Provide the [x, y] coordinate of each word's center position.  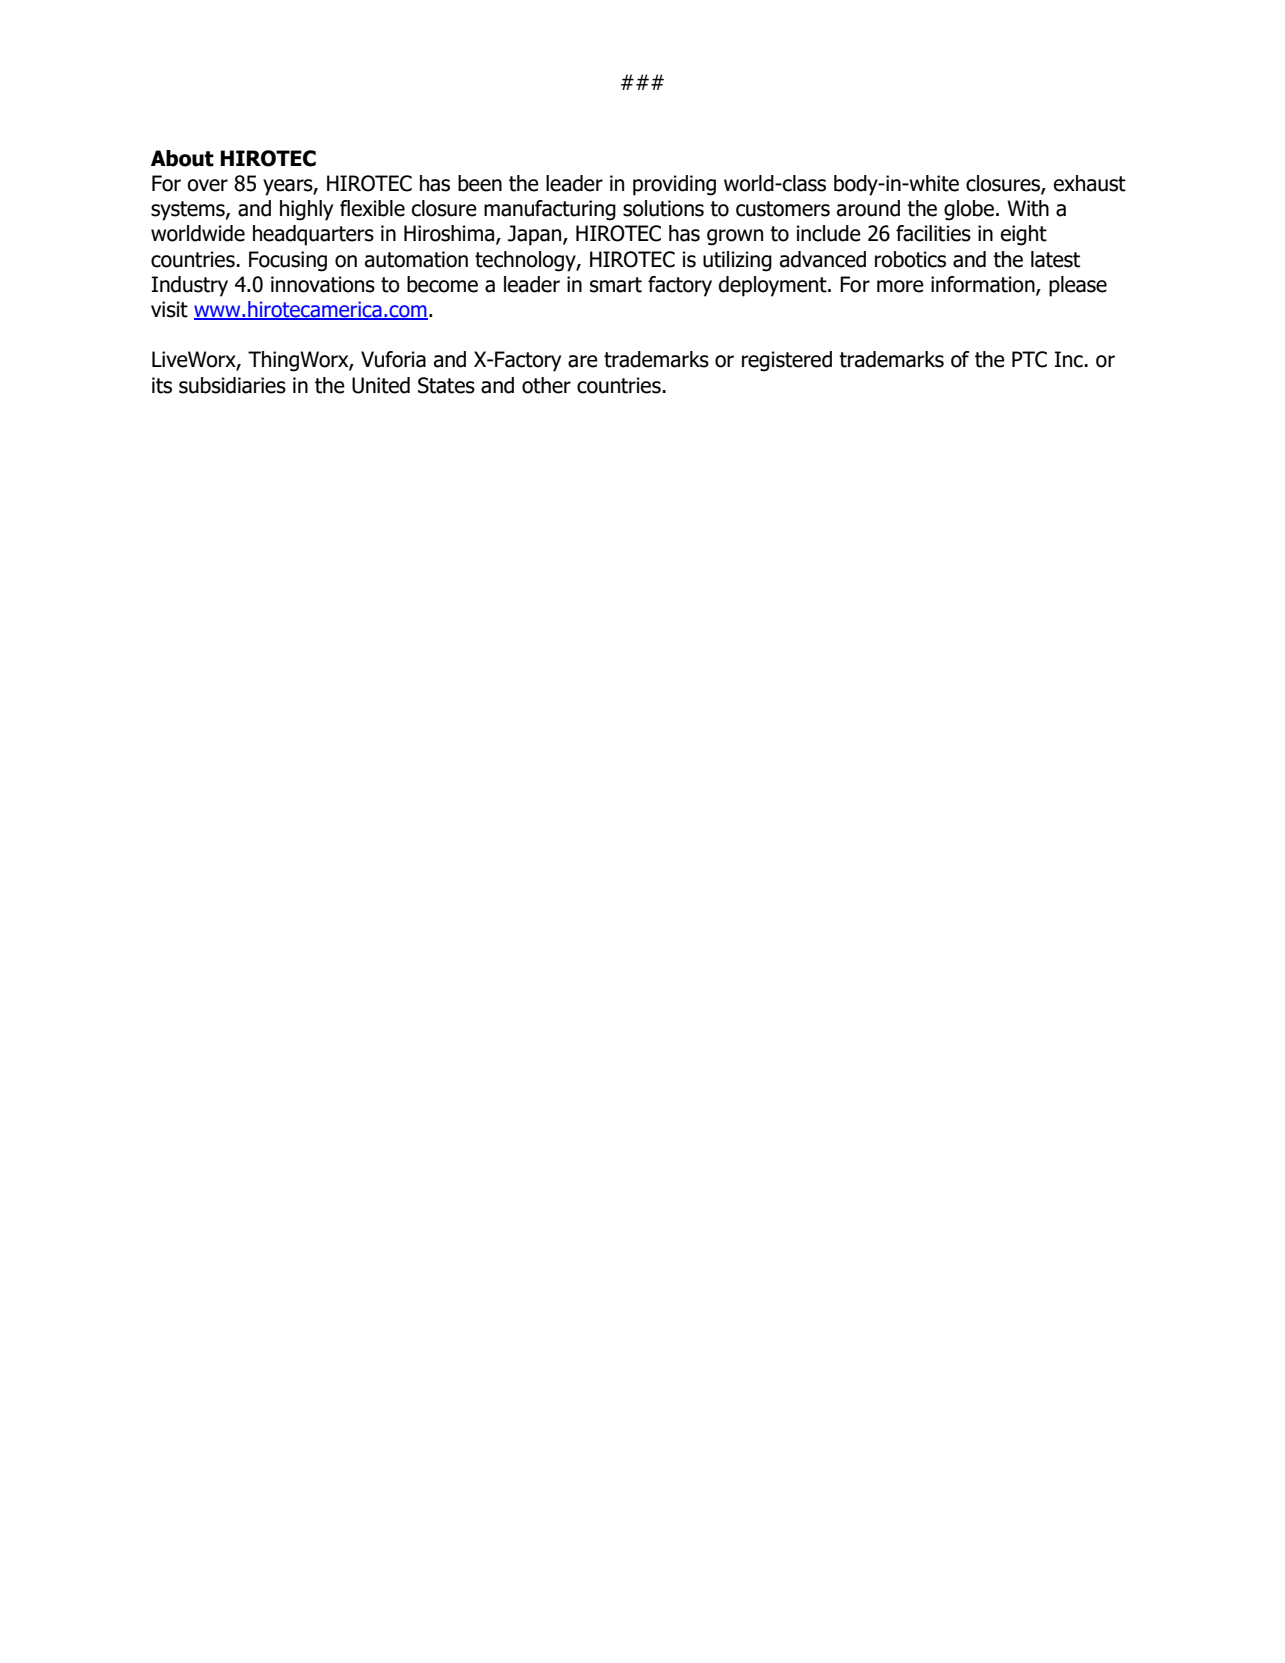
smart [616, 285]
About [182, 158]
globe [969, 210]
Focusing [288, 261]
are [583, 361]
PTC [1029, 359]
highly [306, 210]
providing [674, 185]
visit [169, 309]
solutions [663, 208]
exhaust [1090, 183]
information [984, 285]
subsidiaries [232, 385]
